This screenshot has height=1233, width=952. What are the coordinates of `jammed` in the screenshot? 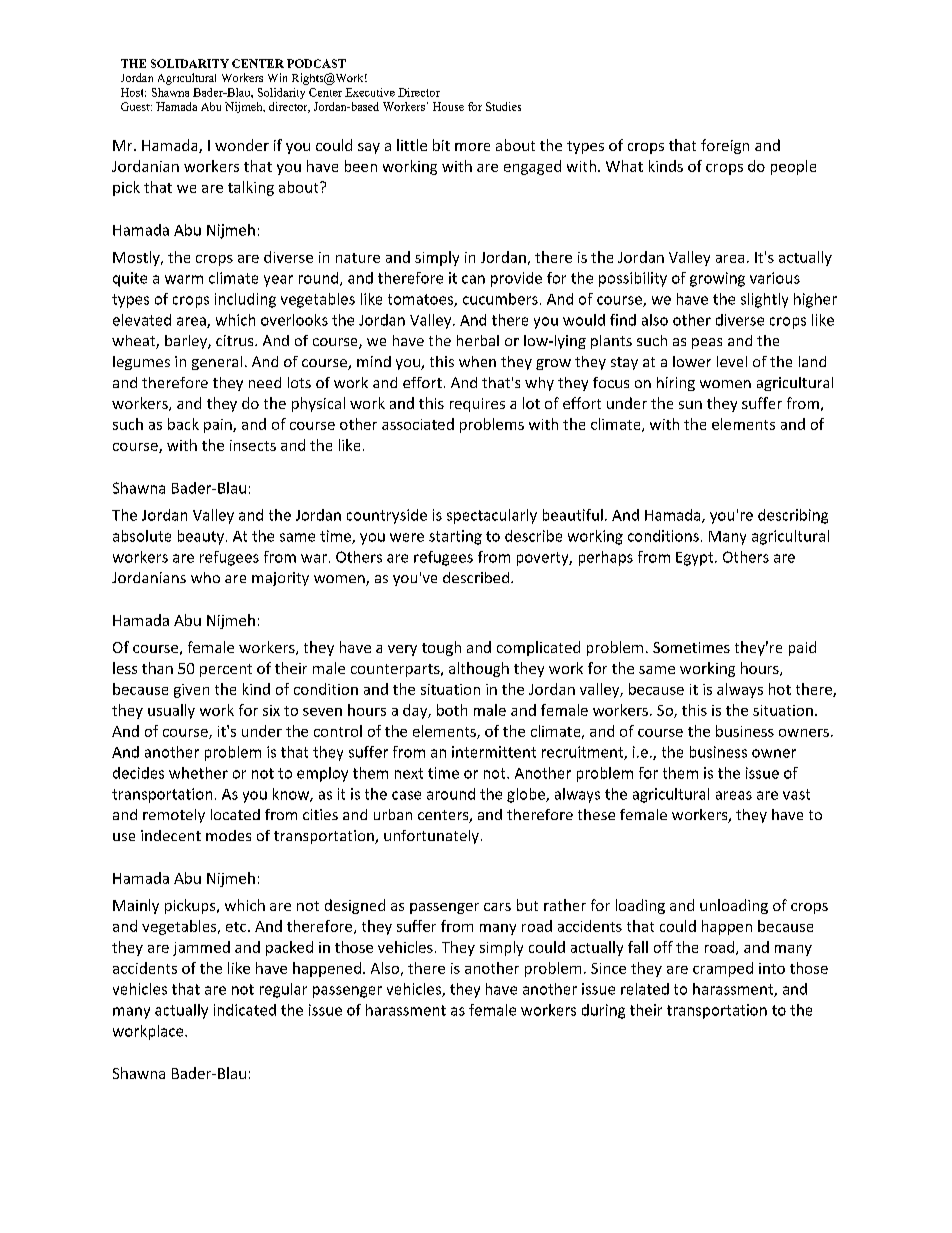 It's located at (201, 948).
